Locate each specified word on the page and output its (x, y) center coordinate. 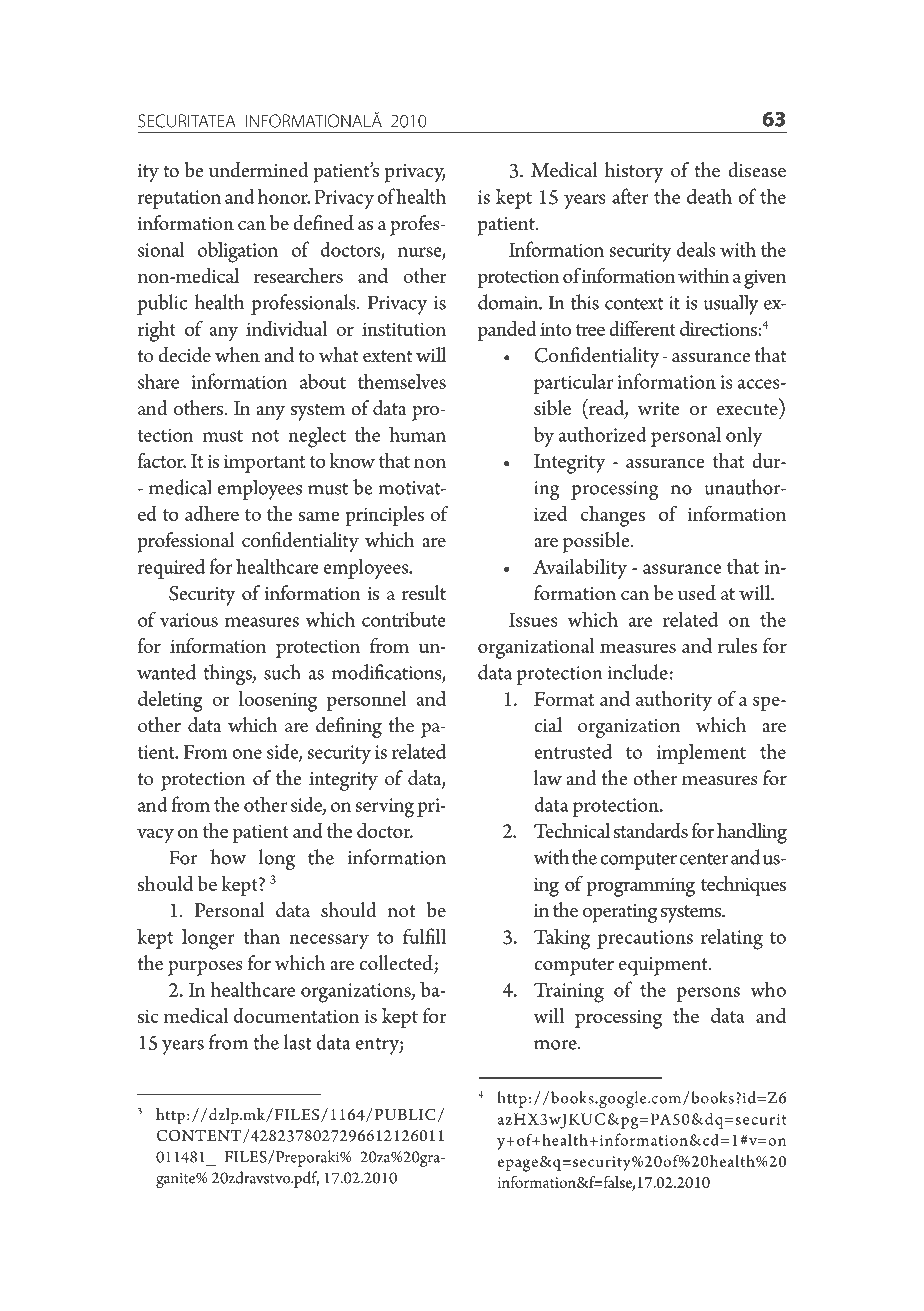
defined (324, 223)
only (744, 436)
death (709, 196)
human (417, 434)
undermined (259, 170)
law (548, 778)
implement (701, 753)
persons (708, 994)
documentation (297, 1015)
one (247, 754)
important (264, 464)
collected (396, 963)
